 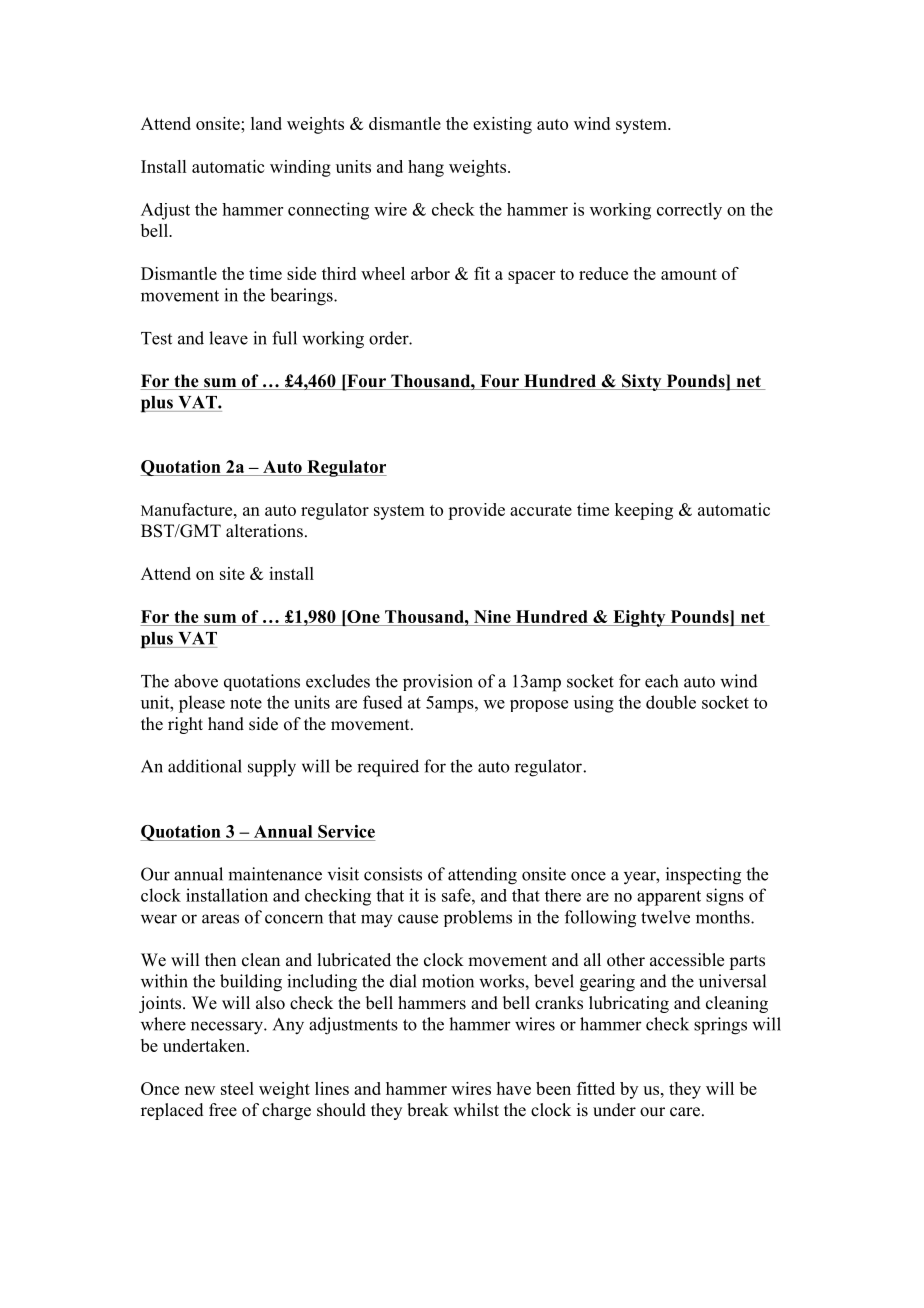 What do you see at coordinates (492, 616) in the screenshot?
I see `Nine` at bounding box center [492, 616].
